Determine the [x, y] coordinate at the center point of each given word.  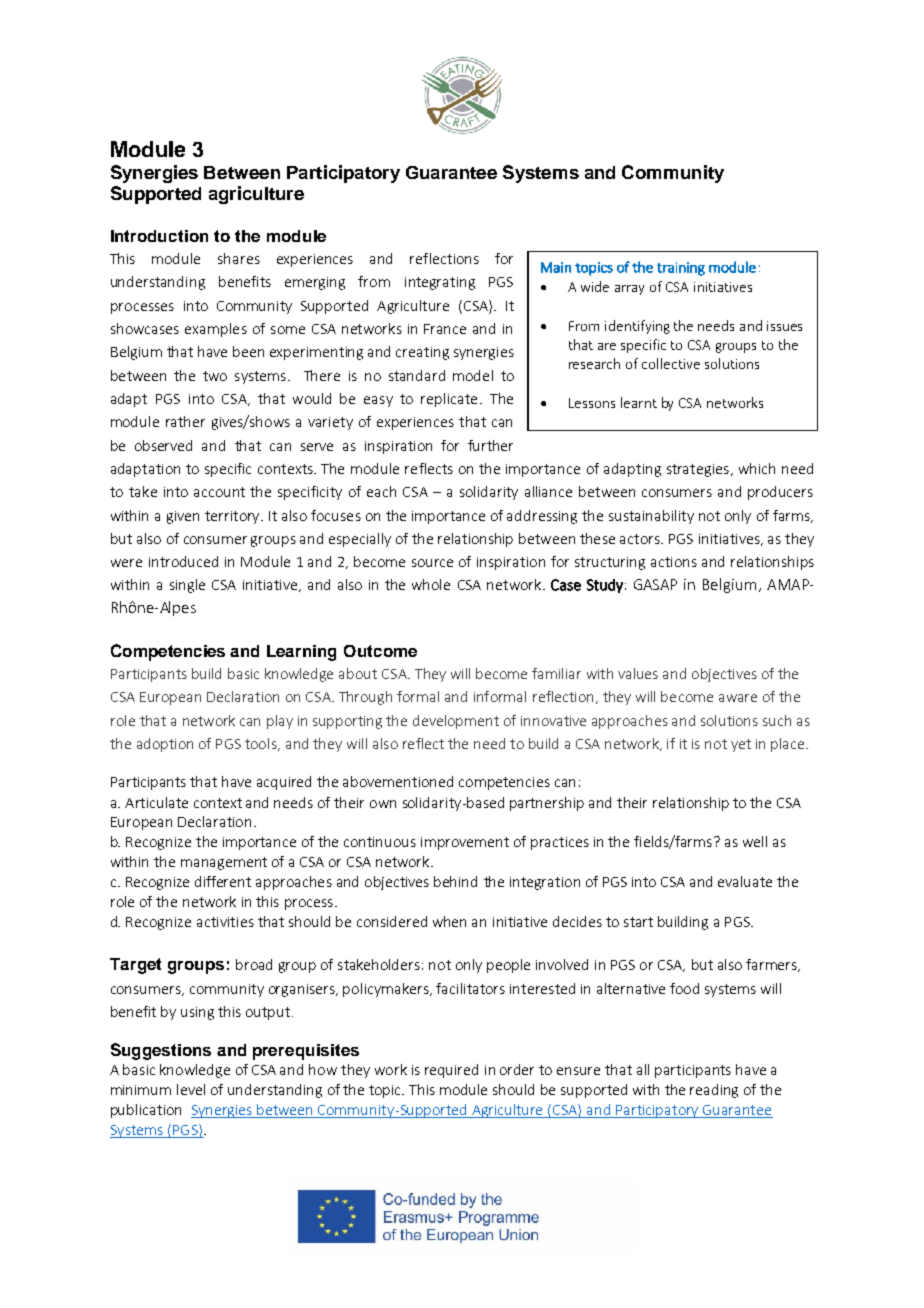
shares [239, 258]
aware [738, 698]
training [681, 269]
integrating [440, 283]
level [191, 1089]
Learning [301, 653]
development [456, 722]
